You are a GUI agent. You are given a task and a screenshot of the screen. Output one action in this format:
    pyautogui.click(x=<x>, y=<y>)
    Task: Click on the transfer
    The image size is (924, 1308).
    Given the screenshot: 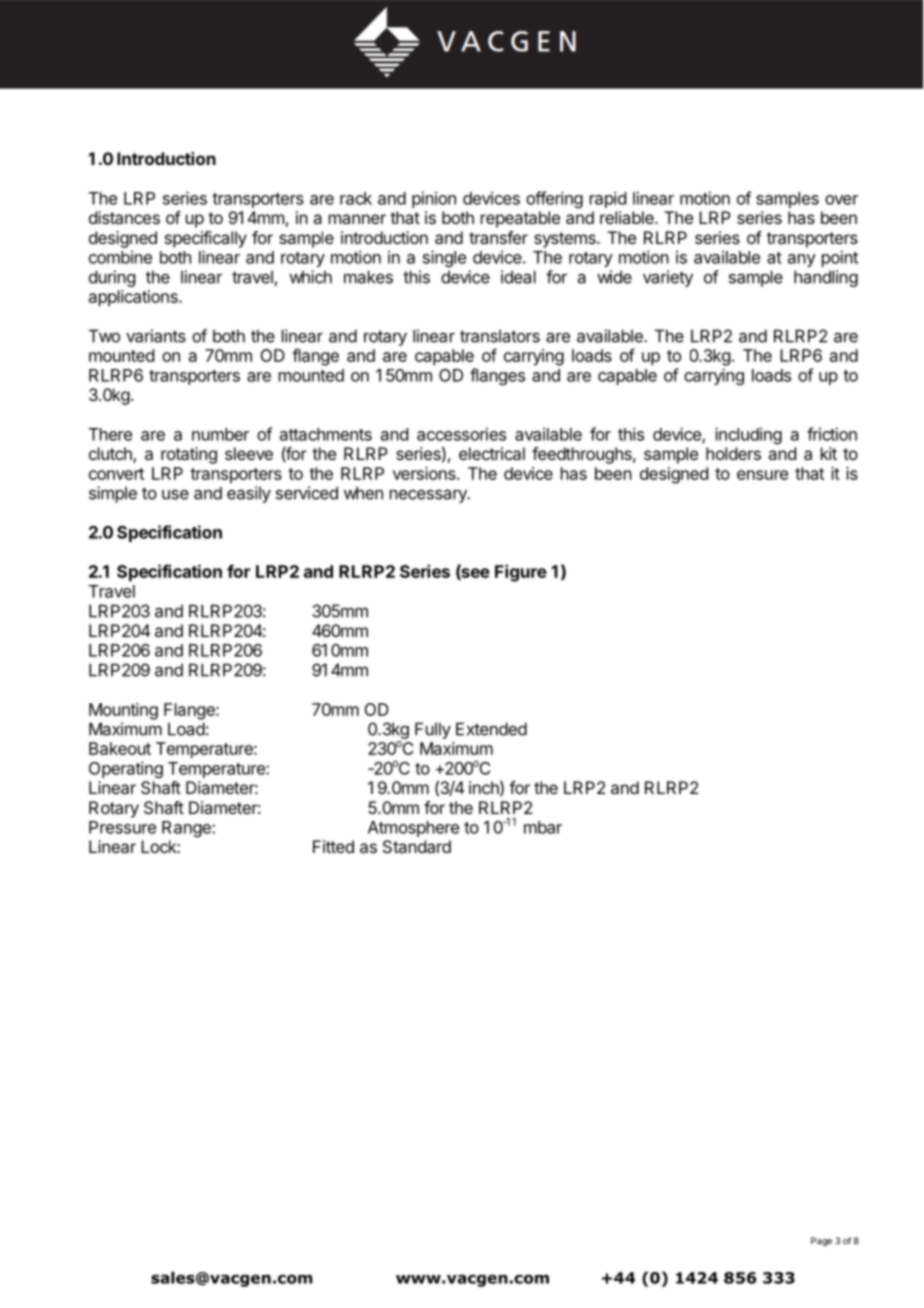 What is the action you would take?
    pyautogui.click(x=498, y=237)
